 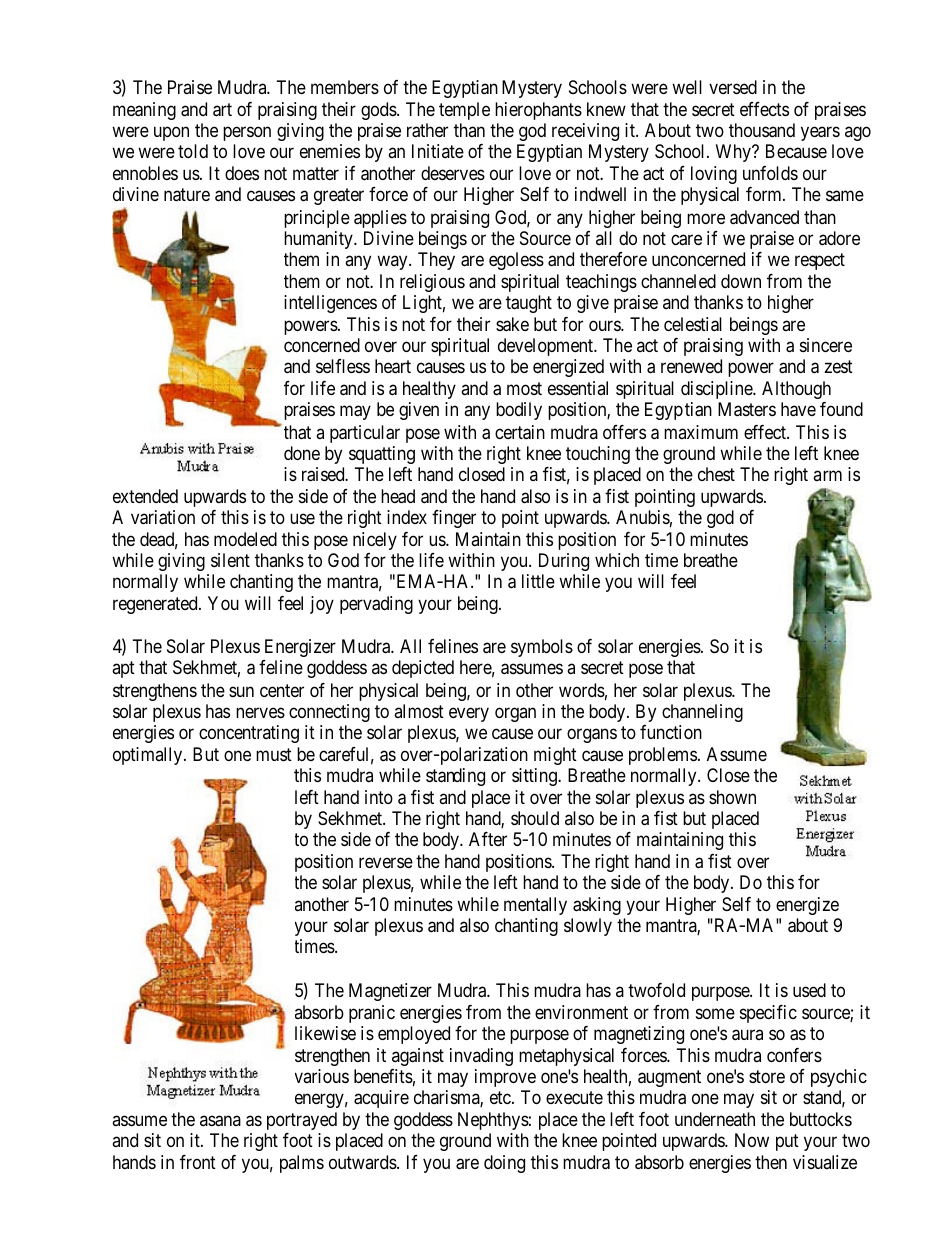 I want to click on Now, so click(x=752, y=1140).
